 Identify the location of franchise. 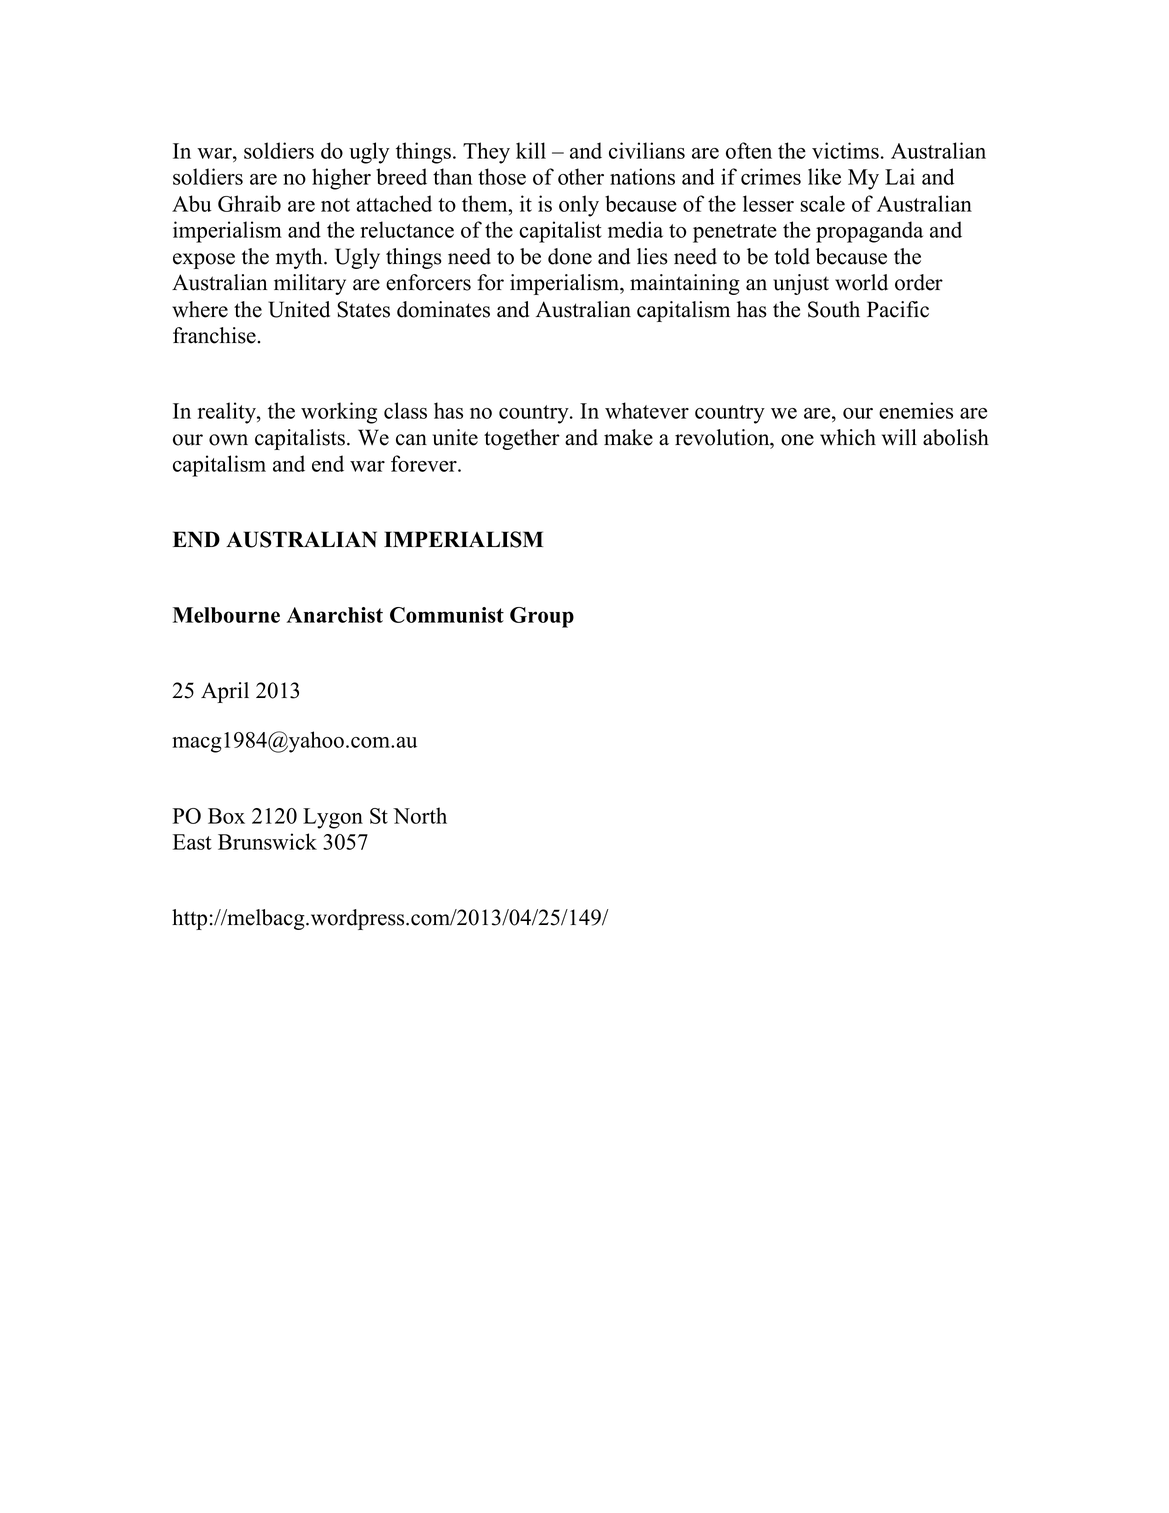
(214, 335).
